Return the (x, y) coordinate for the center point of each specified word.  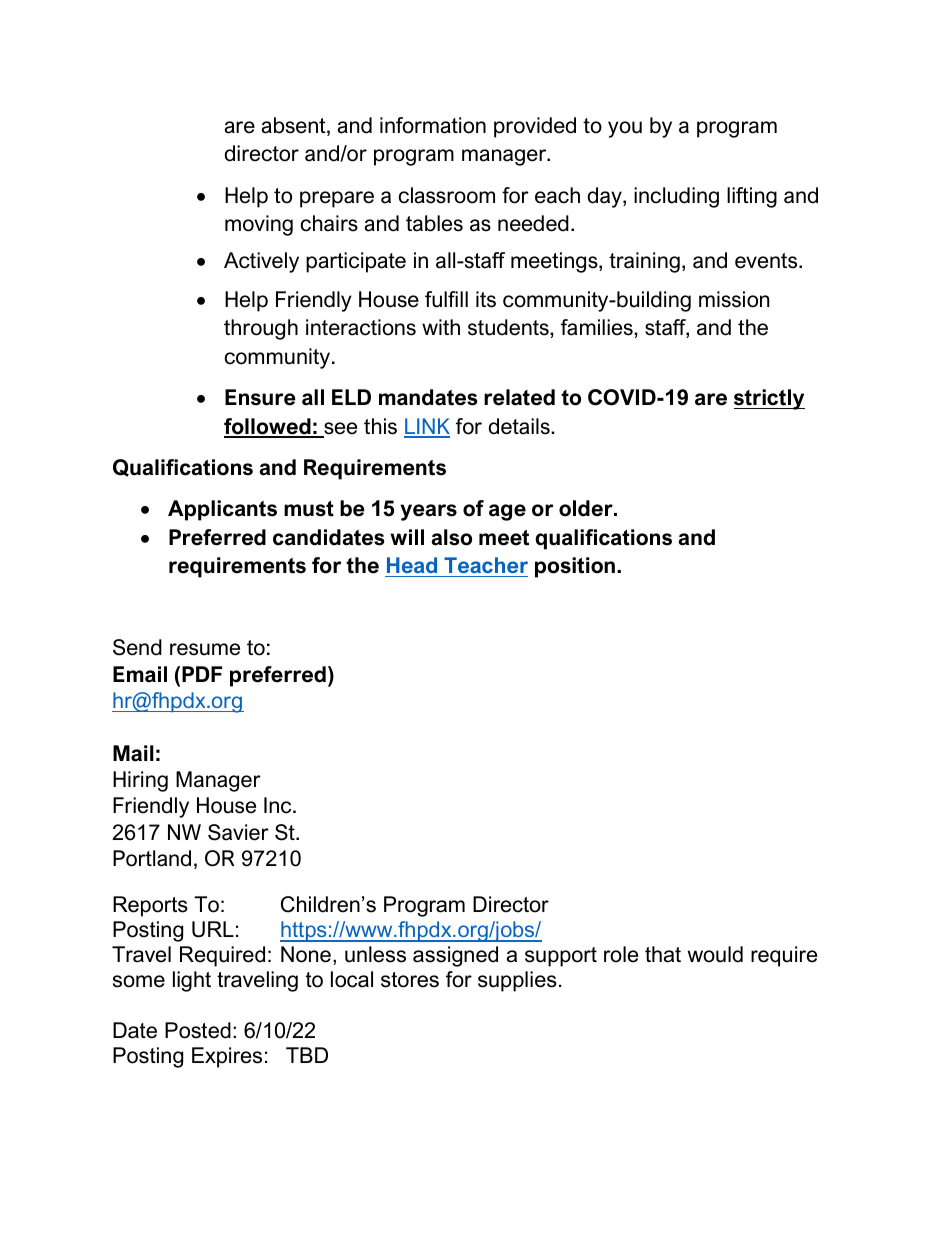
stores (410, 980)
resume (205, 649)
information (433, 125)
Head (412, 567)
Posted (198, 1030)
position (575, 567)
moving (259, 225)
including (676, 197)
